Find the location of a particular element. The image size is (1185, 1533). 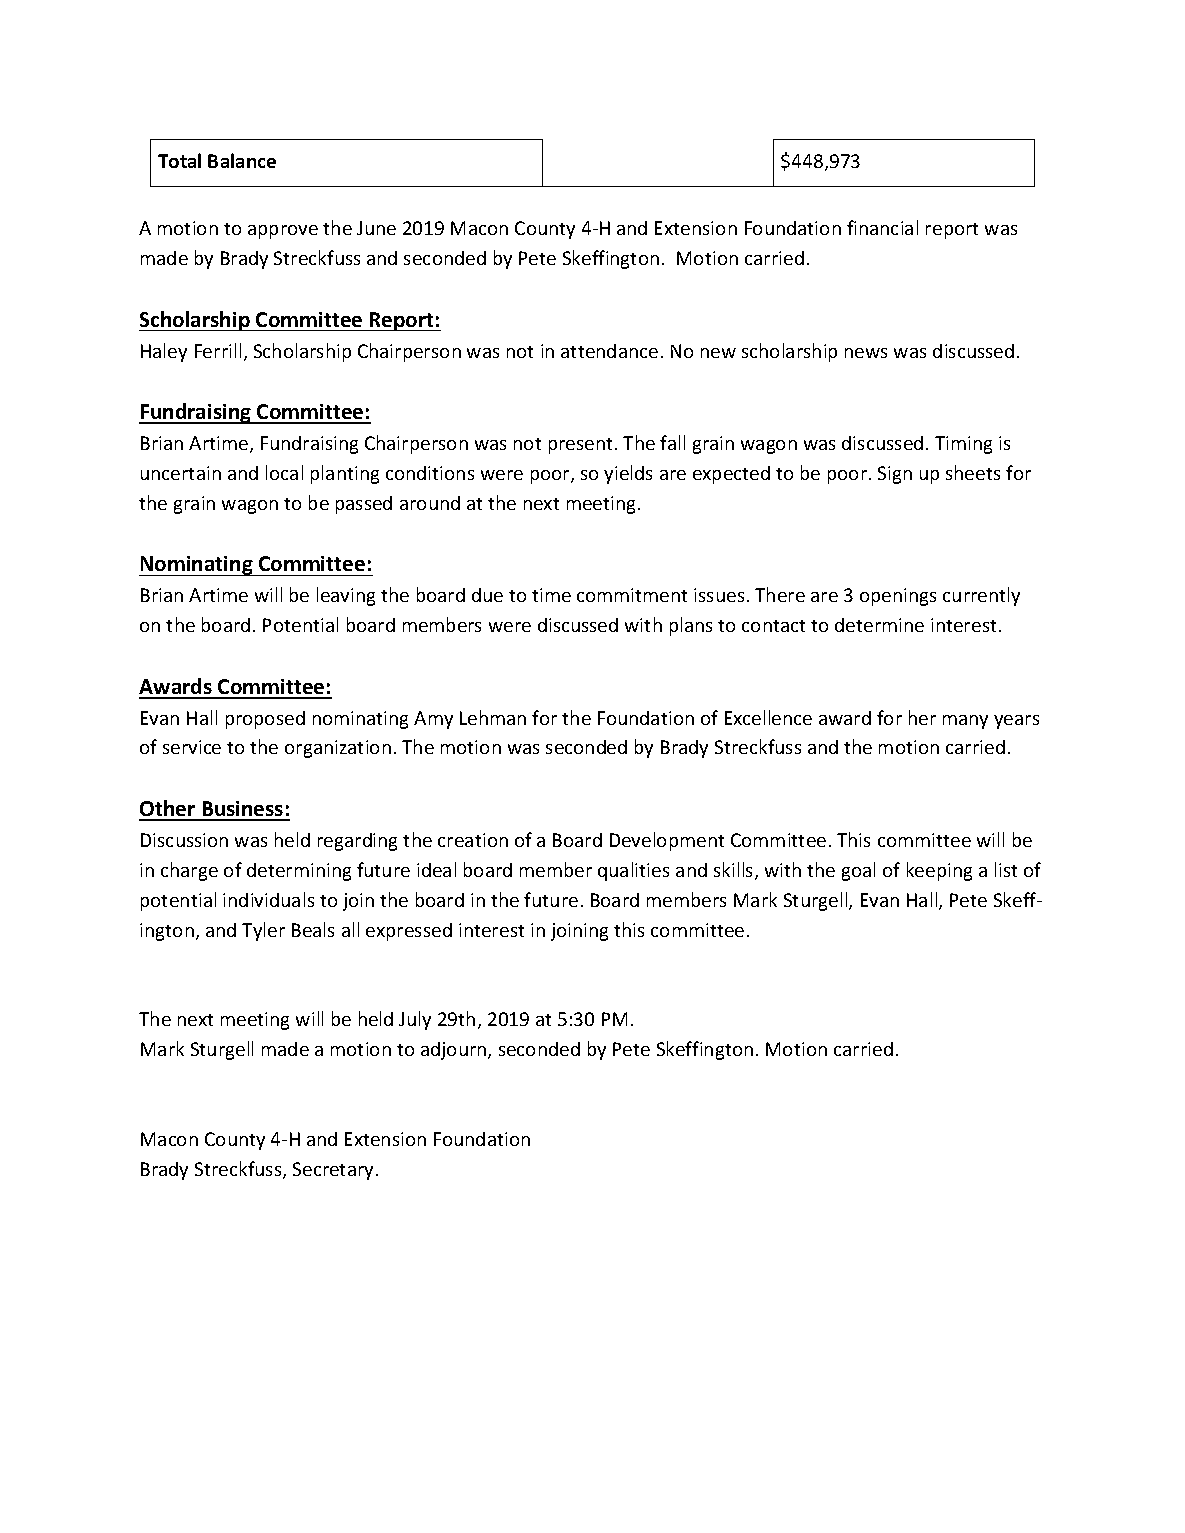

keeping is located at coordinates (939, 871).
